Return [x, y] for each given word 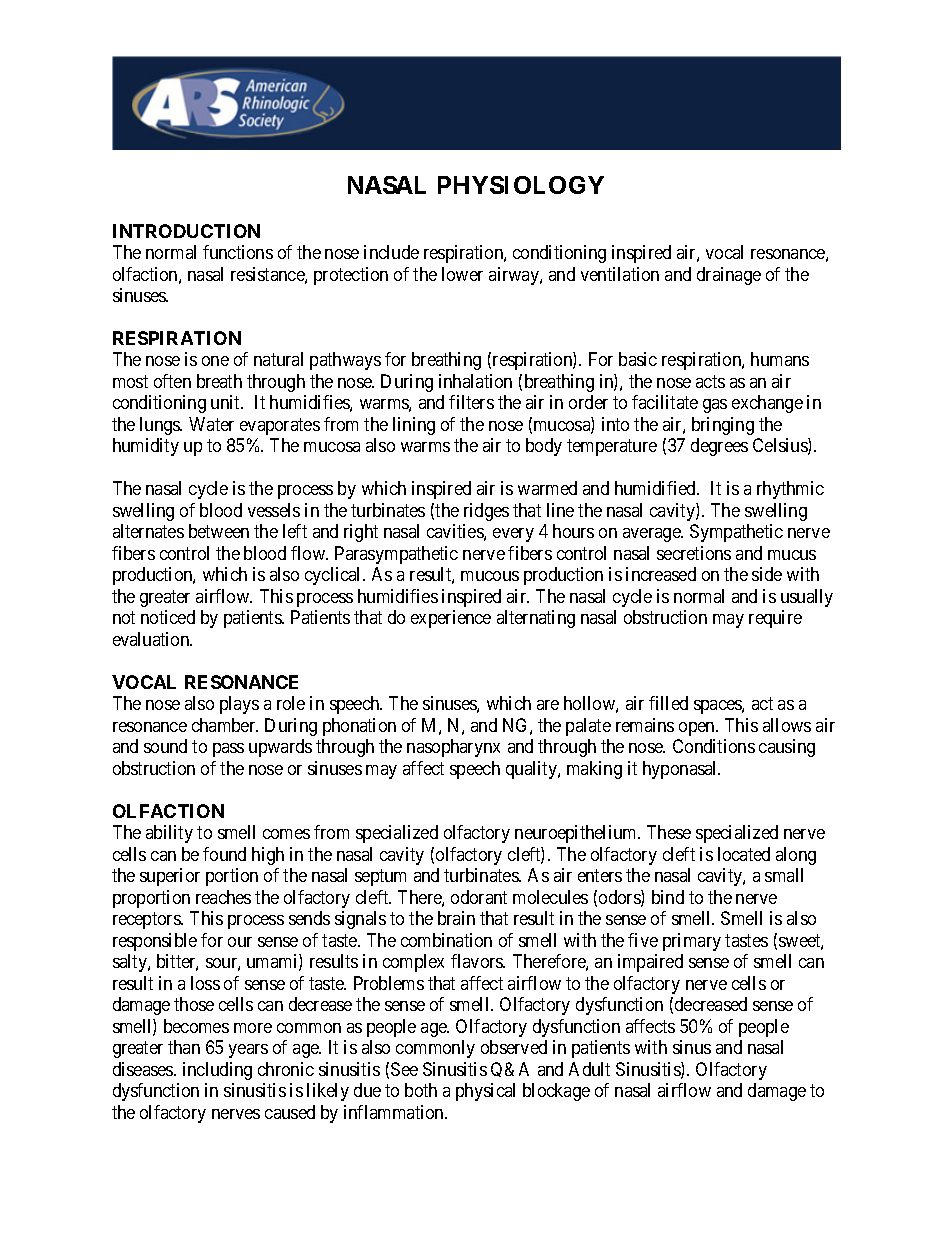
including [217, 1071]
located [744, 854]
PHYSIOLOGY [521, 185]
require [775, 619]
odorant [479, 897]
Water [211, 424]
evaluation [152, 639]
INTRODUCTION [186, 231]
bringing [723, 426]
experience [451, 619]
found [224, 854]
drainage [729, 276]
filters [471, 402]
